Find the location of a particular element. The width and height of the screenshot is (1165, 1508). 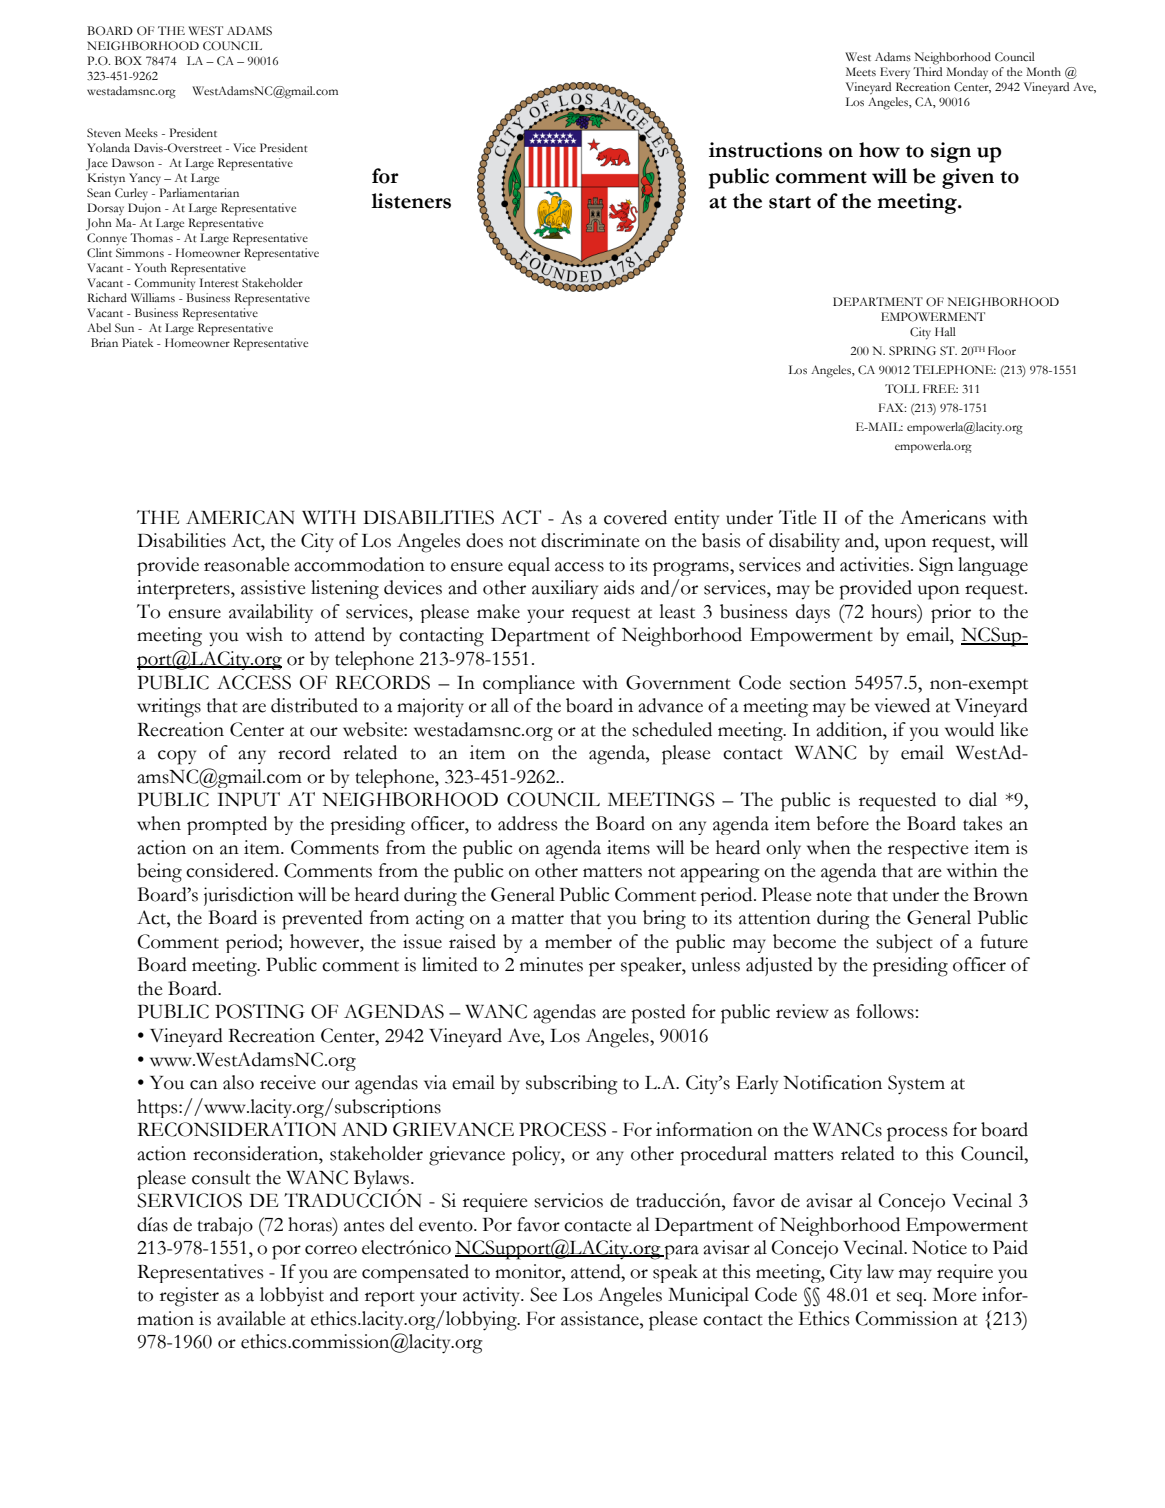

compliance is located at coordinates (529, 684).
